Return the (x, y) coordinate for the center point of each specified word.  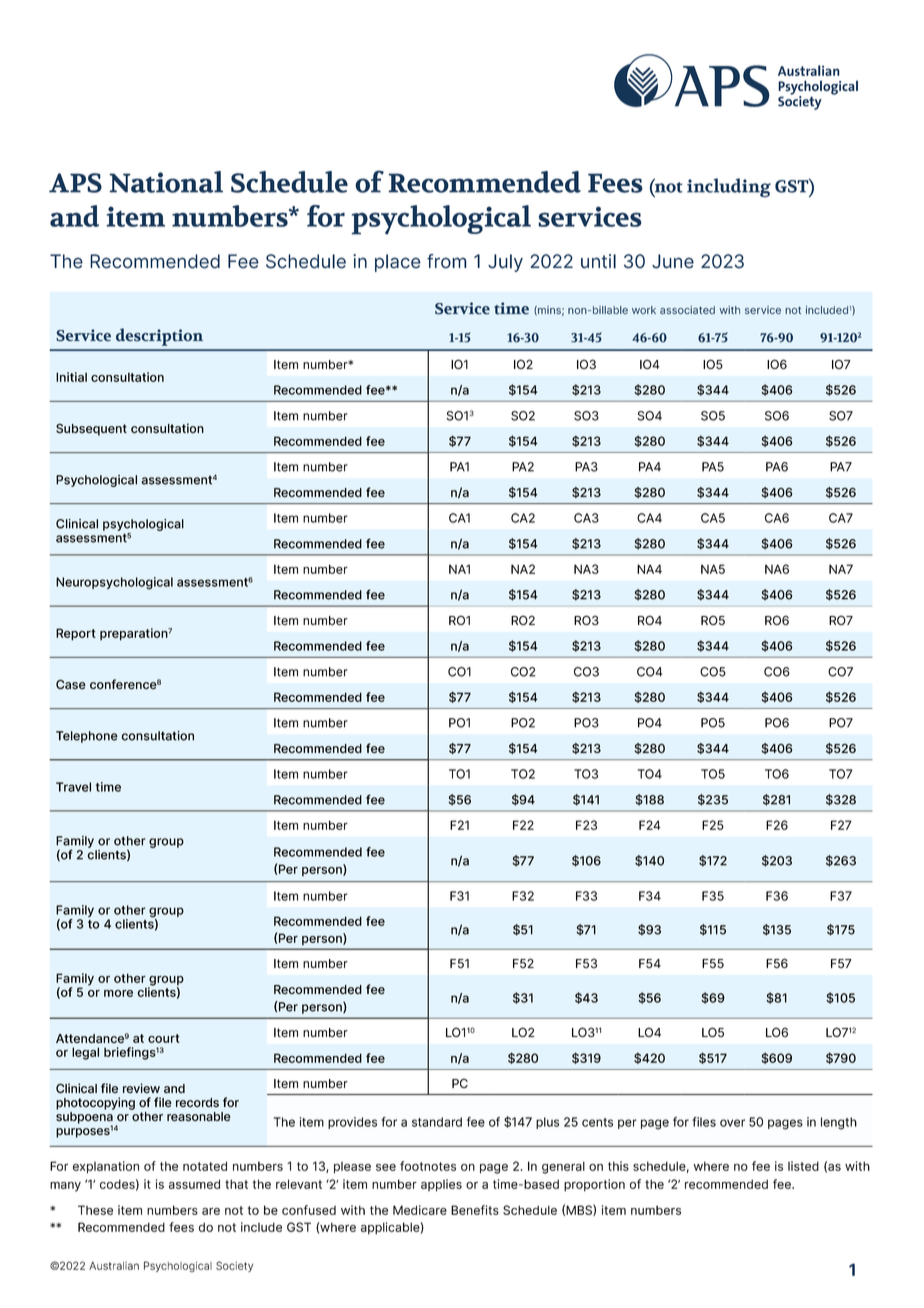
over (732, 1123)
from (447, 261)
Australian (114, 1266)
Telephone (87, 737)
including (729, 188)
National (166, 182)
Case (71, 684)
